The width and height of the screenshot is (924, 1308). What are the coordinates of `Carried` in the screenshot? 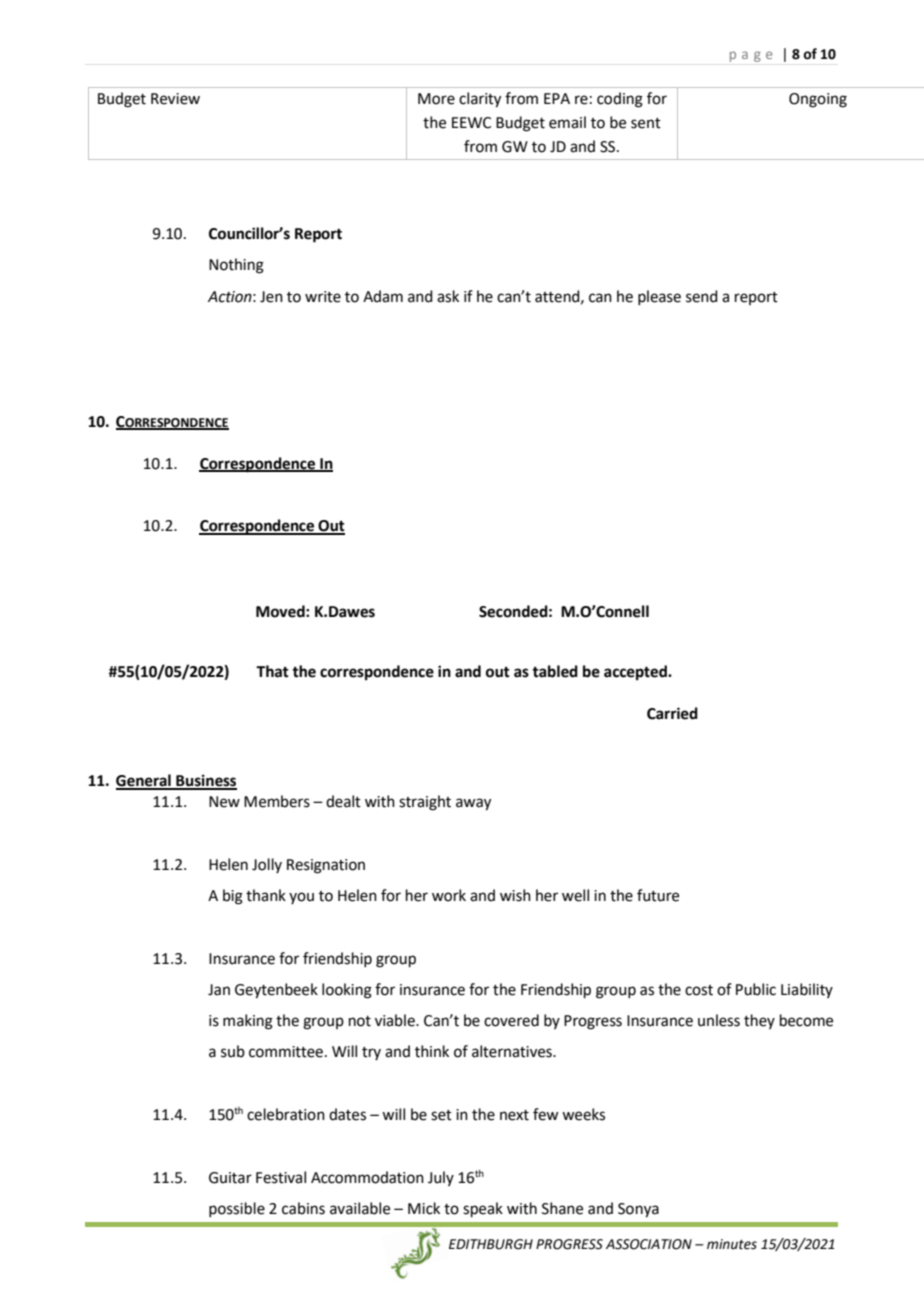 It's located at (672, 713).
